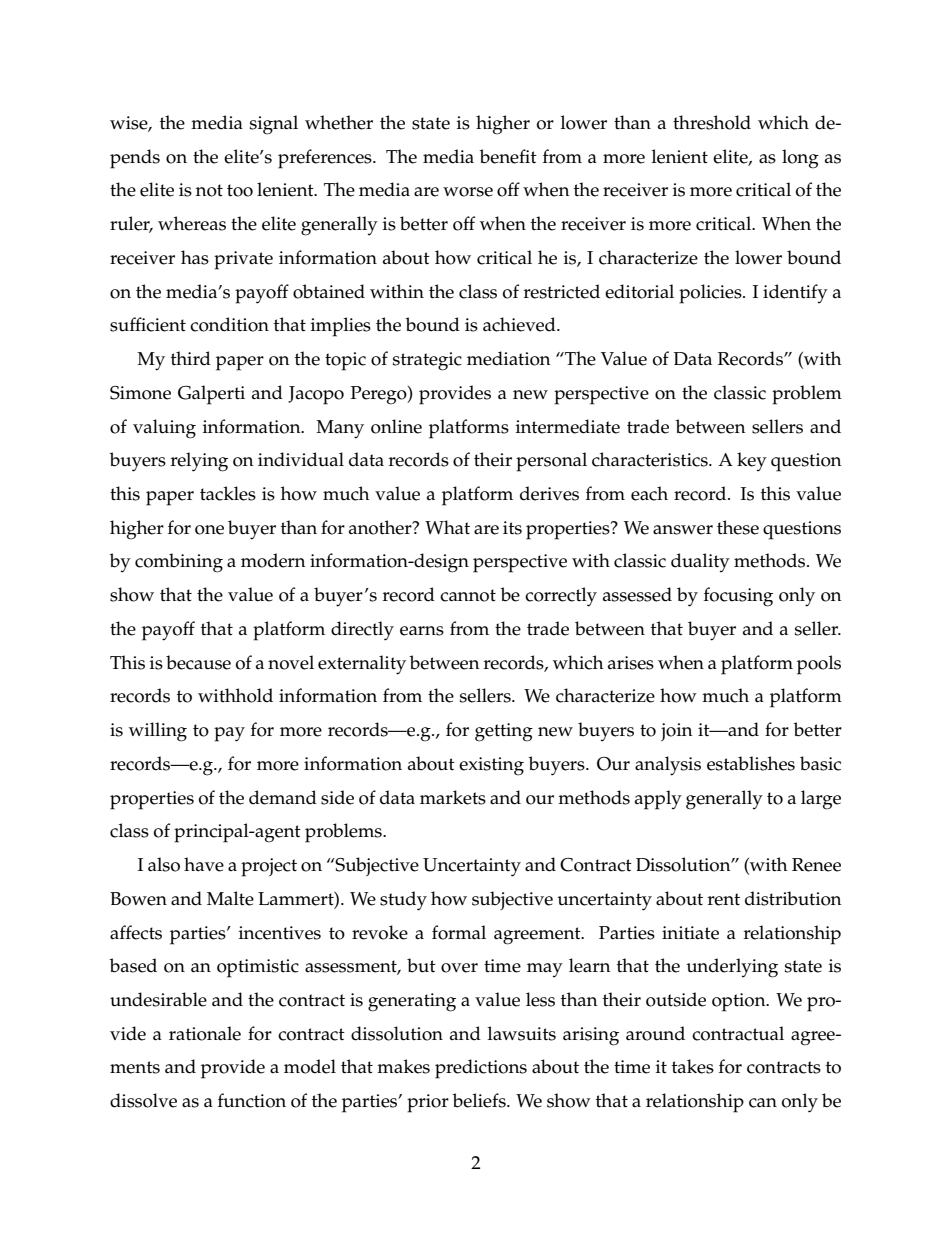  Describe the element at coordinates (158, 732) in the page. I see `willing` at that location.
